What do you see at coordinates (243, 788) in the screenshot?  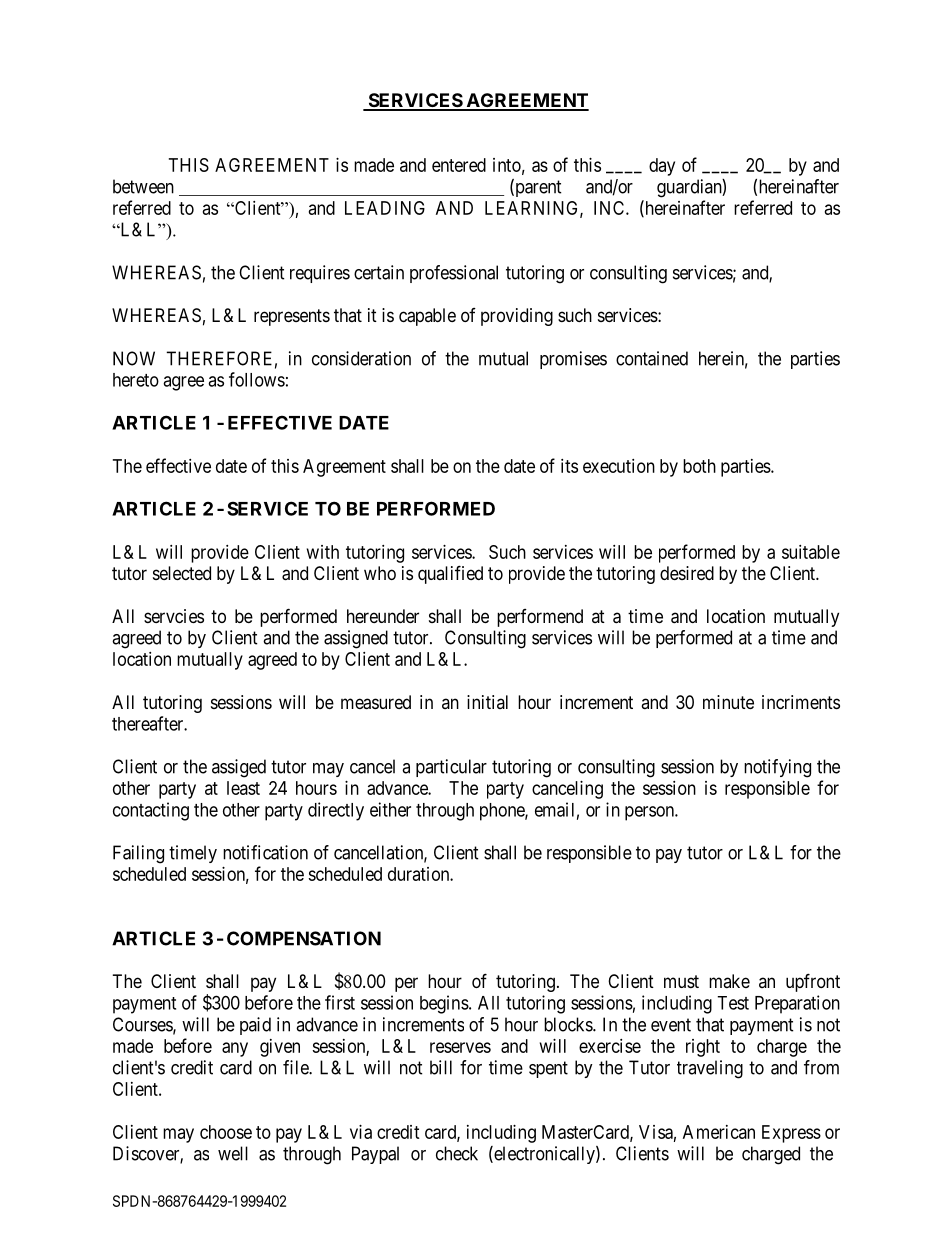 I see `least` at bounding box center [243, 788].
